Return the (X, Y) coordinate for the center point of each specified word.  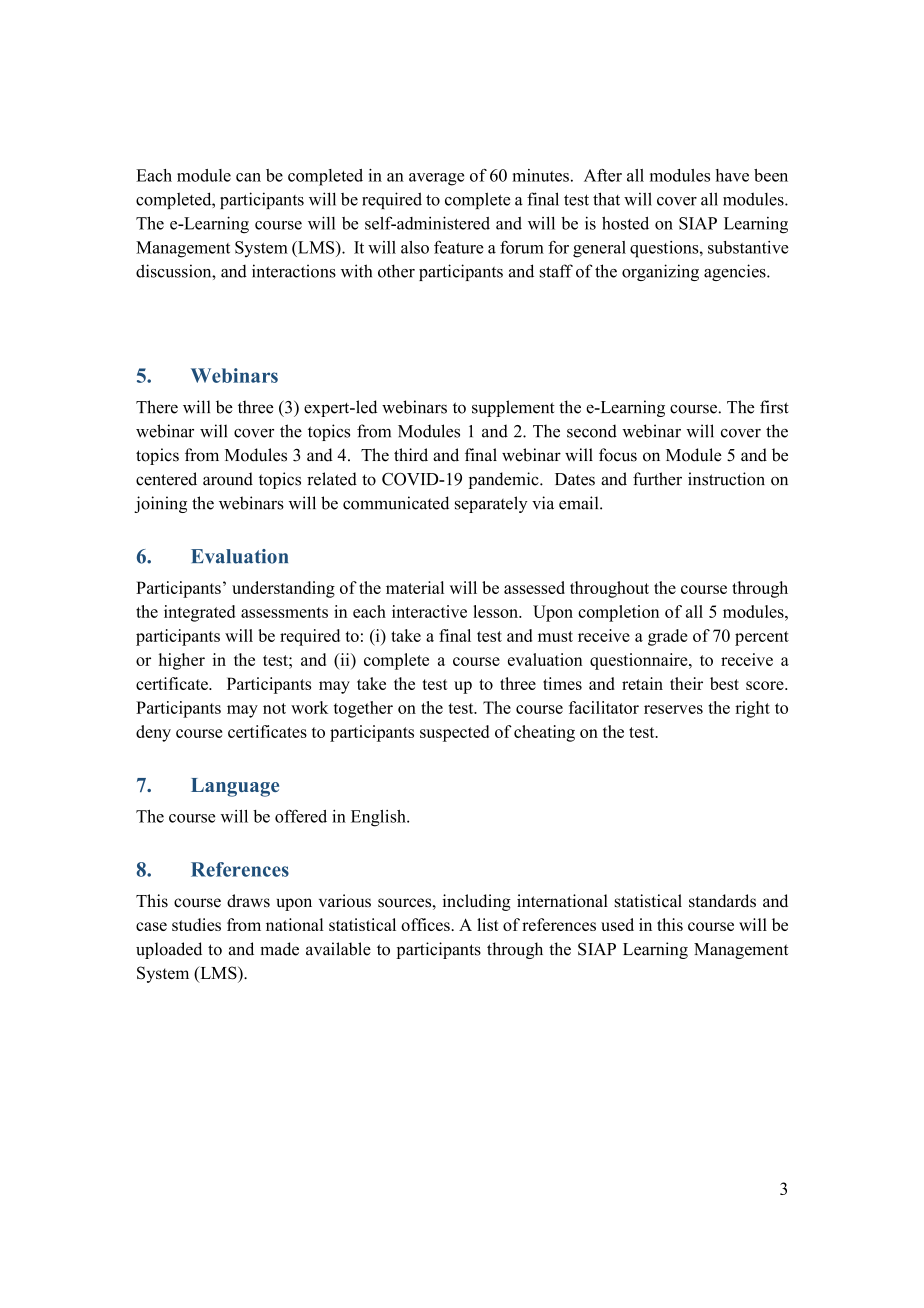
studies (196, 924)
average (436, 179)
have (732, 175)
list (488, 924)
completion (618, 613)
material (415, 587)
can (248, 177)
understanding (283, 589)
